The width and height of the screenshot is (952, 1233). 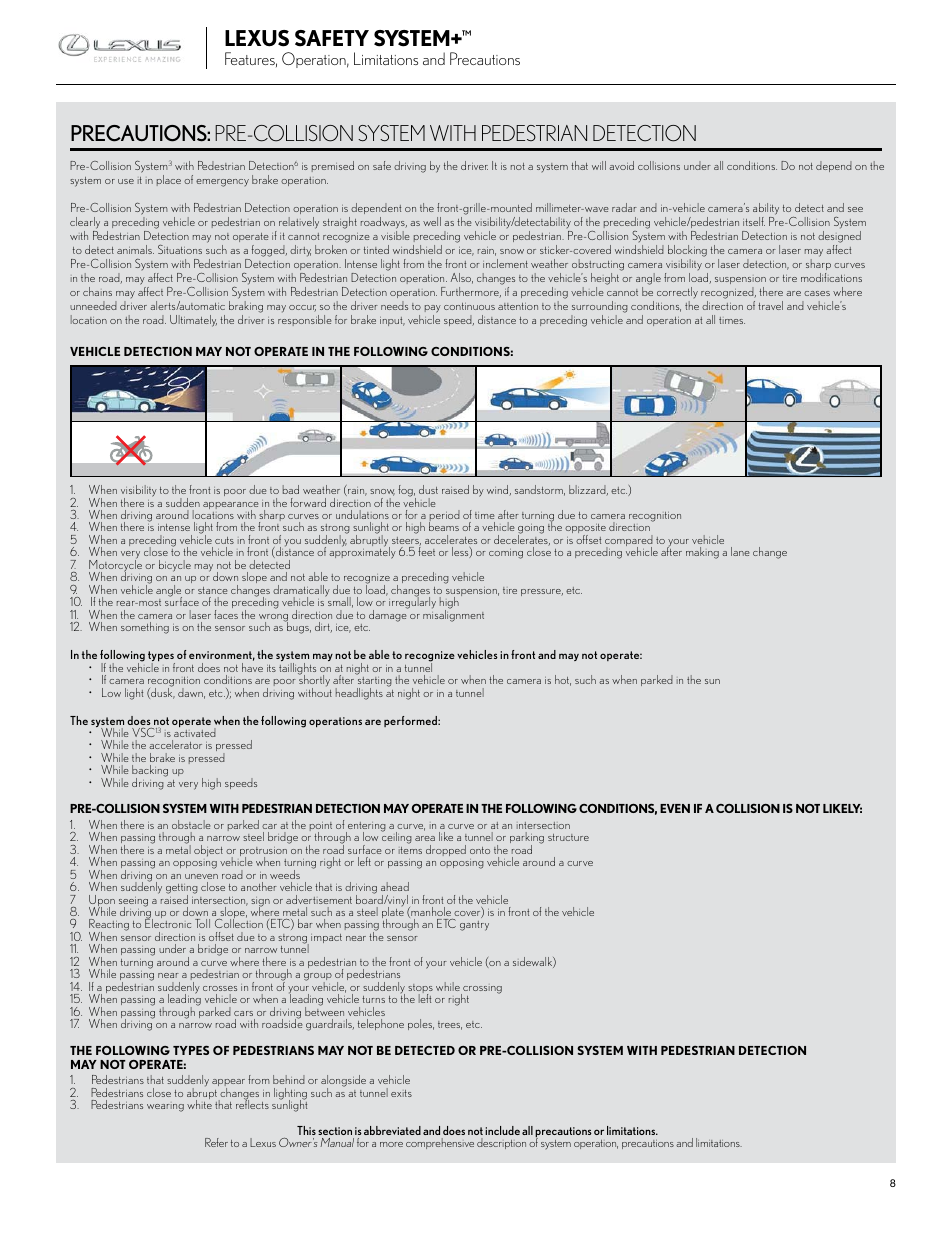 What do you see at coordinates (224, 540) in the screenshot?
I see `cuts` at bounding box center [224, 540].
